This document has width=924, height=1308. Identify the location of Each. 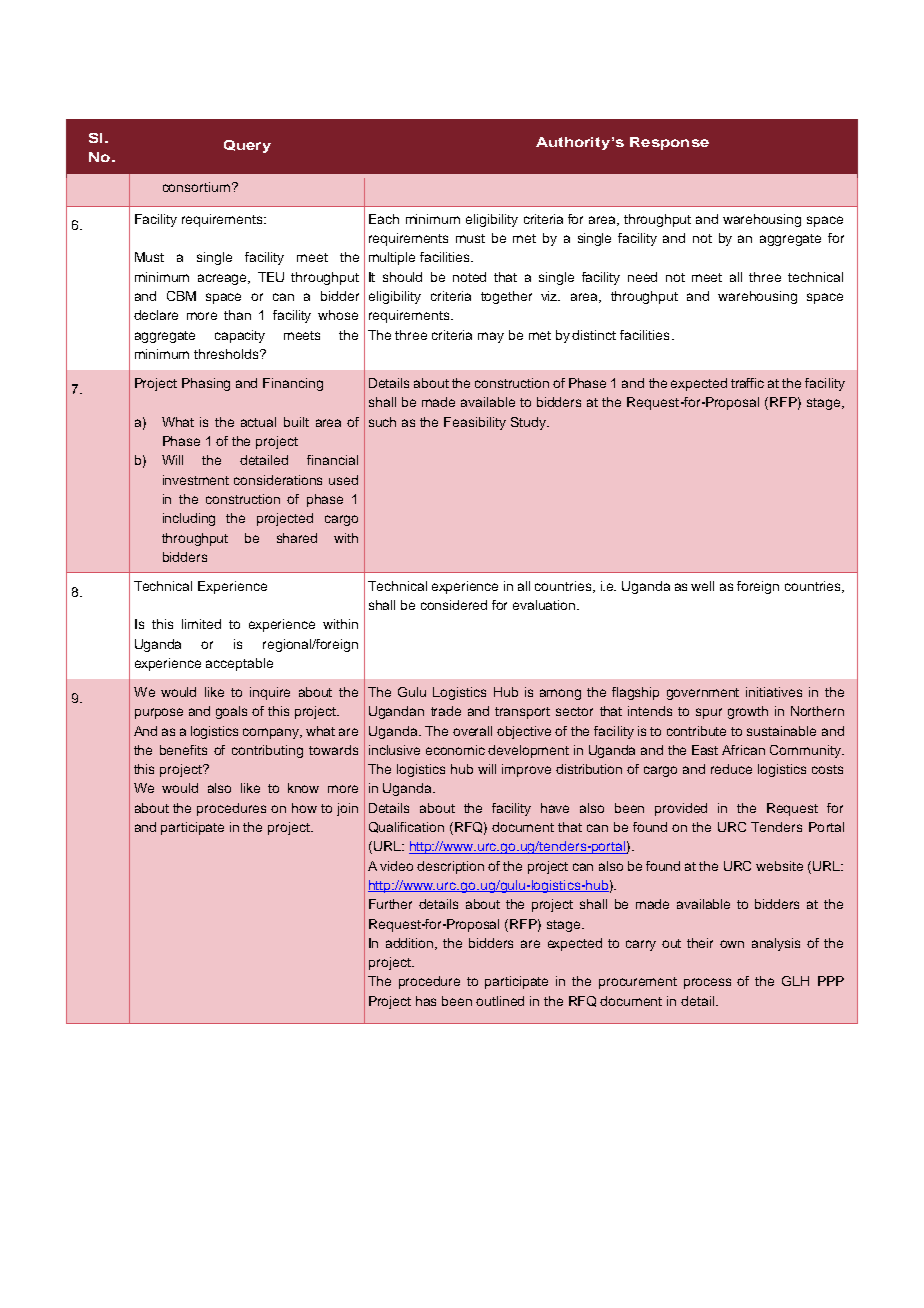
(384, 219).
